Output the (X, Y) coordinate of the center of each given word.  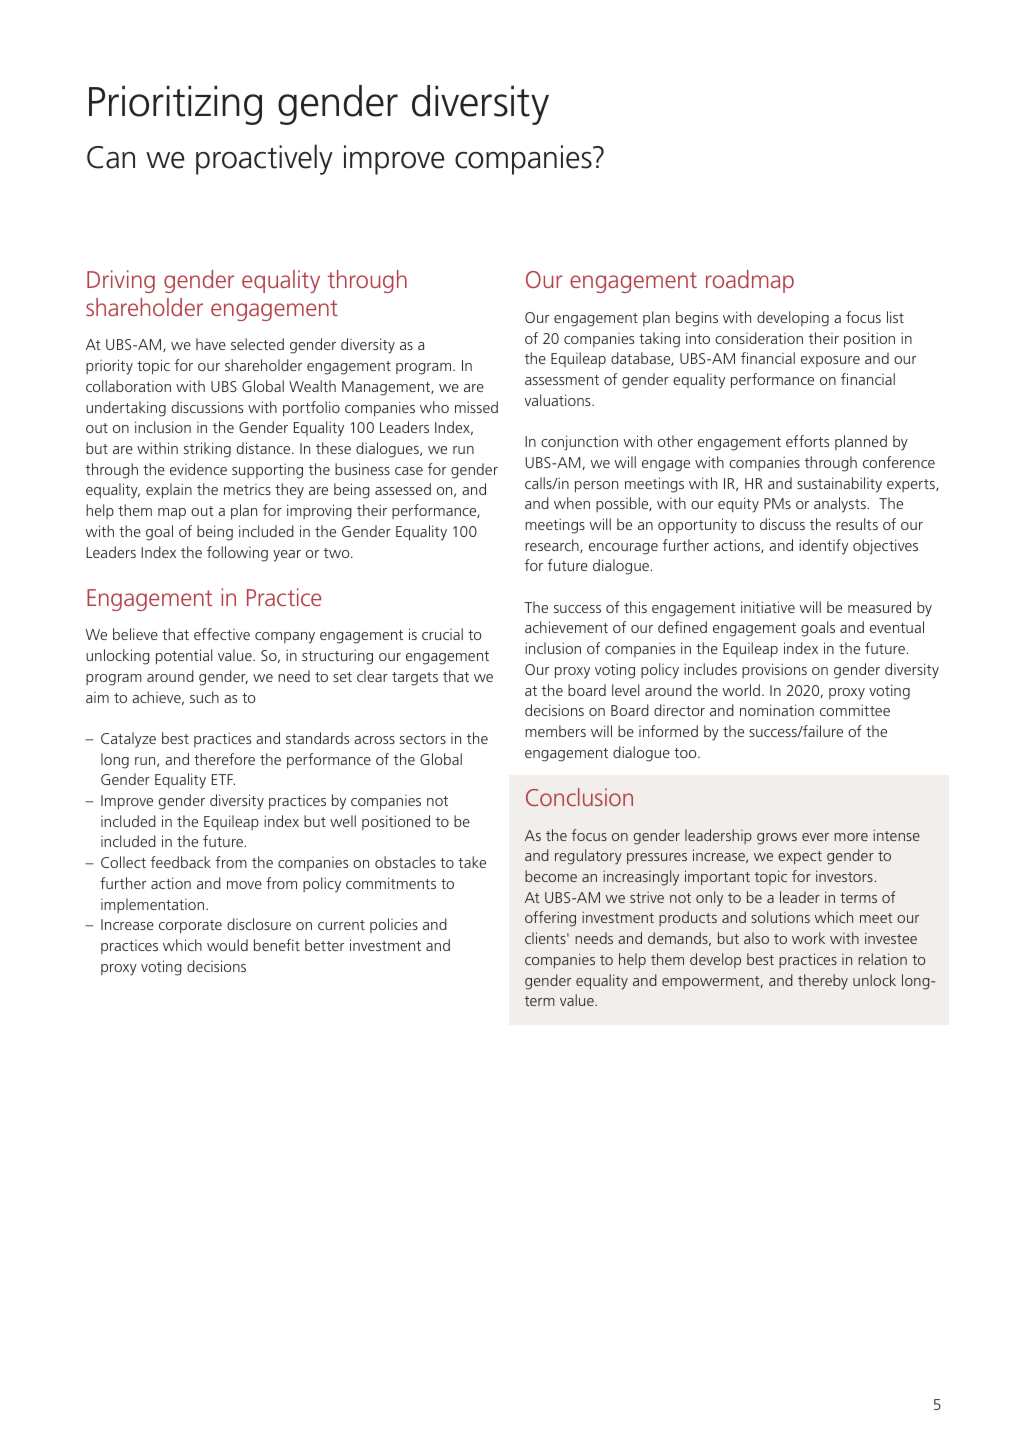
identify (823, 547)
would (227, 945)
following (237, 554)
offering (550, 919)
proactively (264, 159)
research (553, 546)
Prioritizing (175, 105)
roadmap (750, 281)
